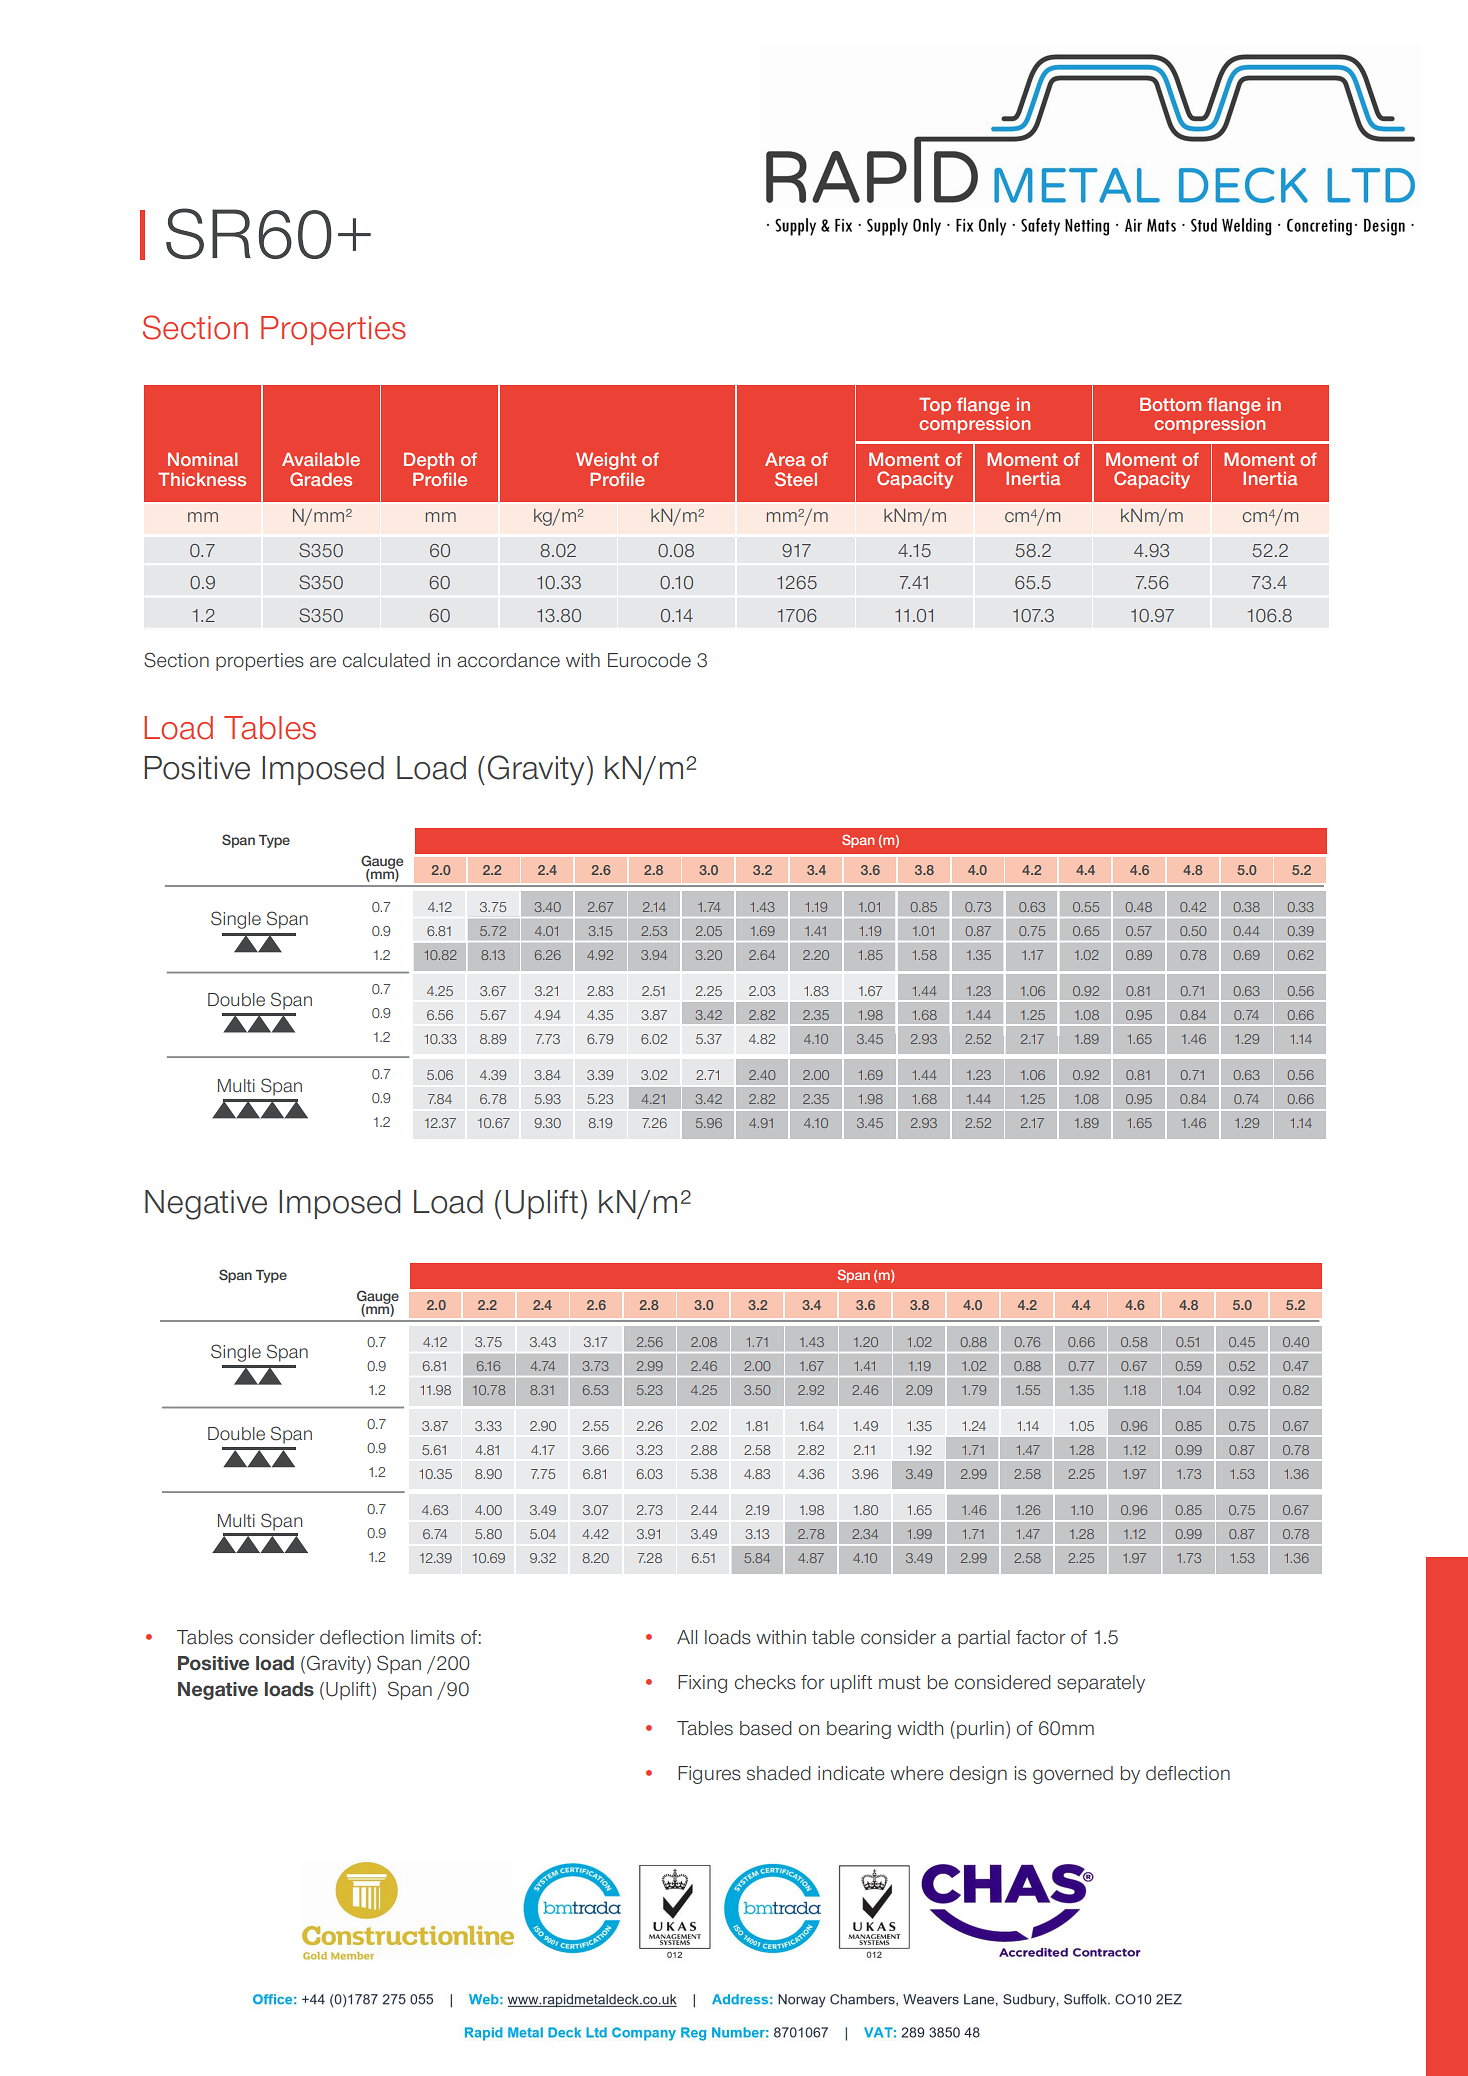 The image size is (1468, 2076). What do you see at coordinates (765, 1682) in the screenshot?
I see `checks` at bounding box center [765, 1682].
